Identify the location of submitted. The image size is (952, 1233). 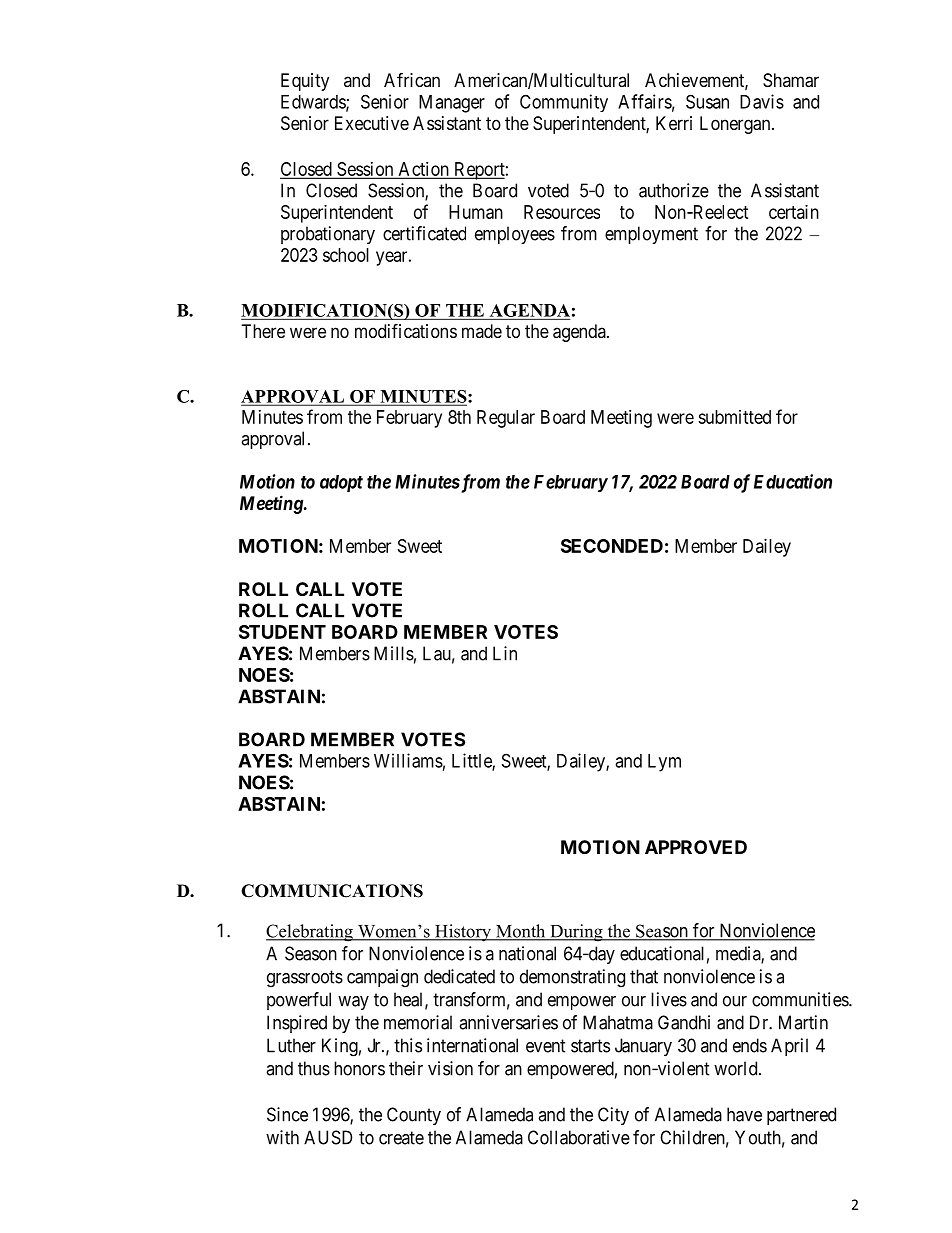
(734, 417).
